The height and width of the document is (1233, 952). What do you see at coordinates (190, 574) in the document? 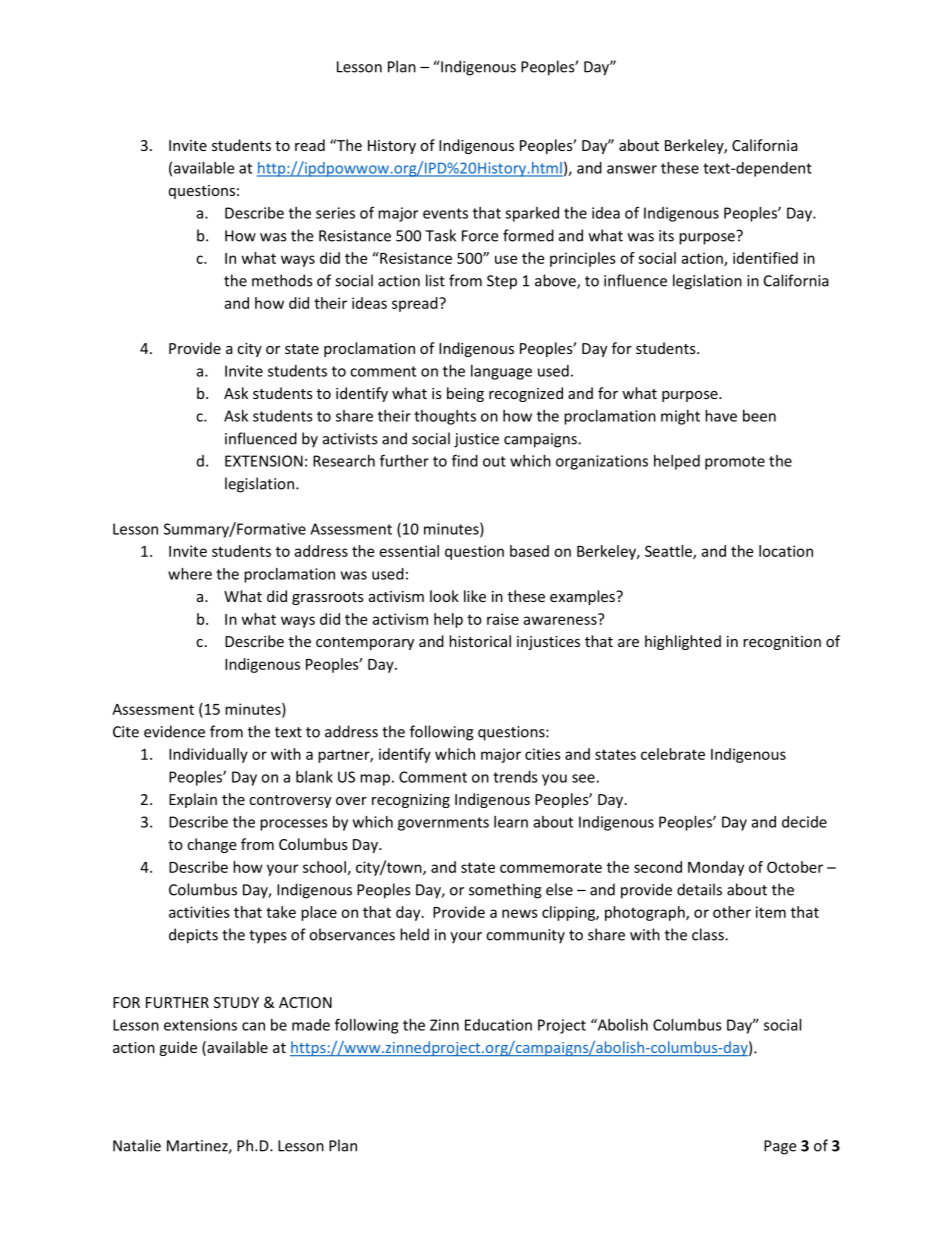
I see `where` at bounding box center [190, 574].
